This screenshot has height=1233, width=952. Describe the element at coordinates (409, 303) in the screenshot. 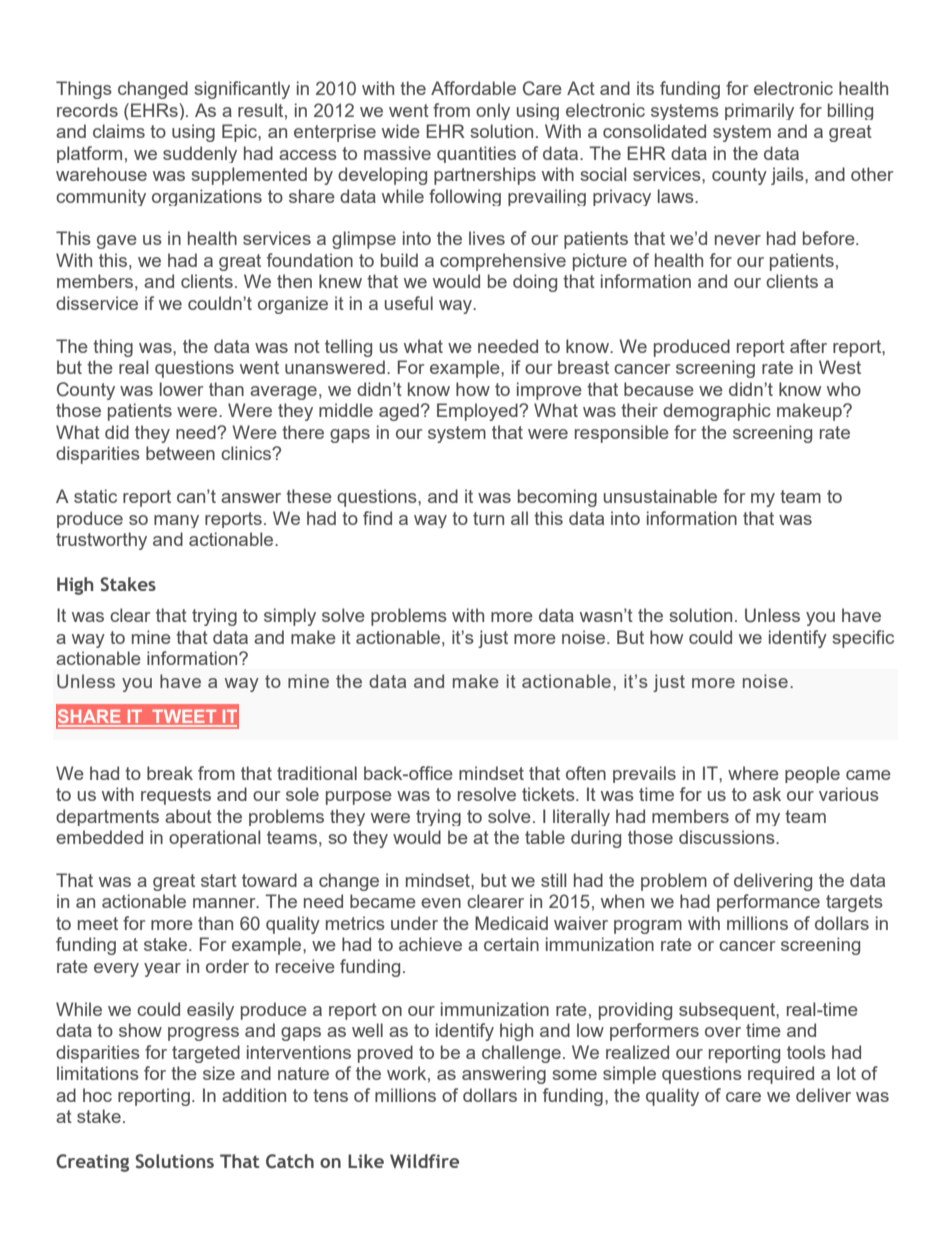

I see `useful` at that location.
